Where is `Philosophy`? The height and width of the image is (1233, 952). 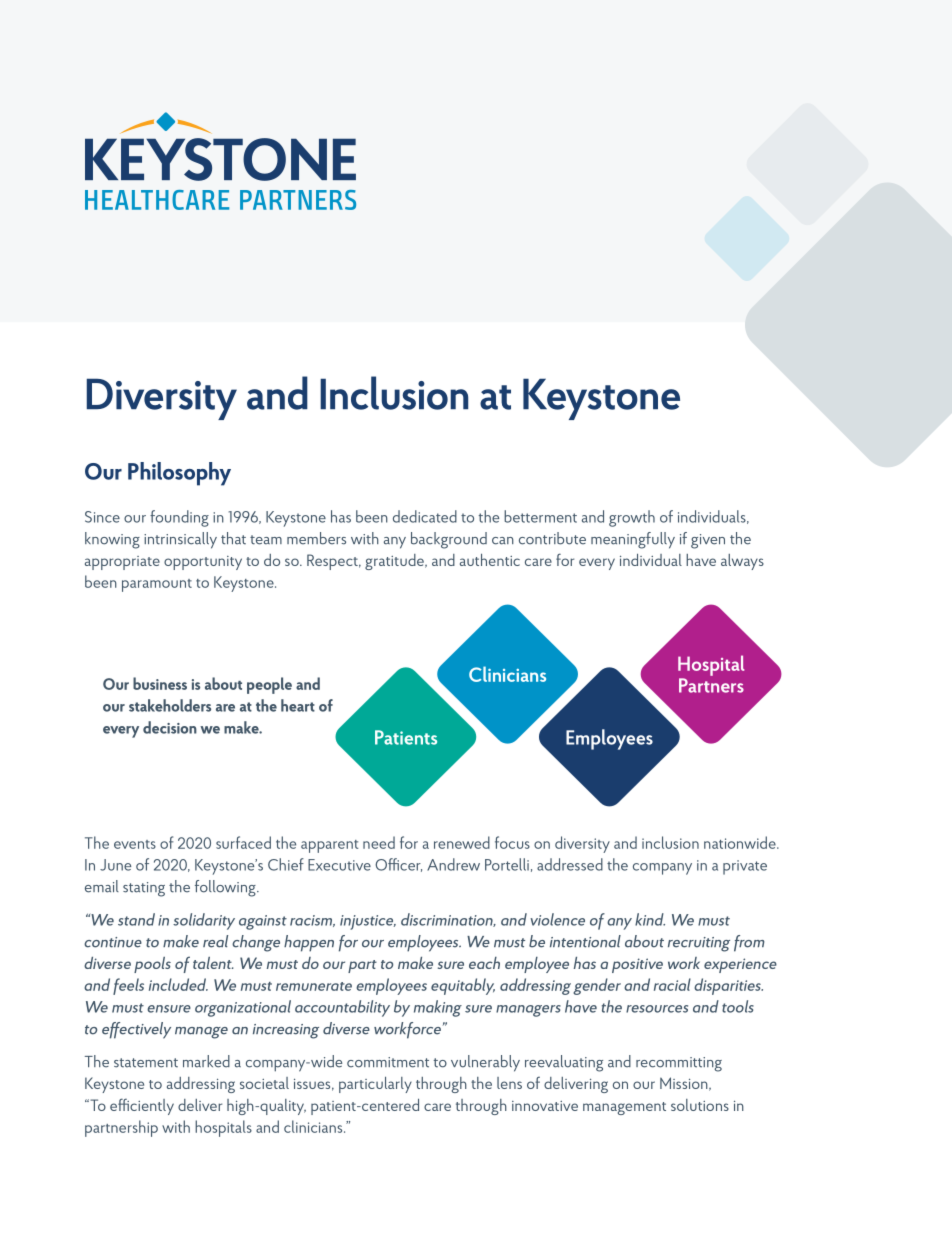
Philosophy is located at coordinates (179, 474).
